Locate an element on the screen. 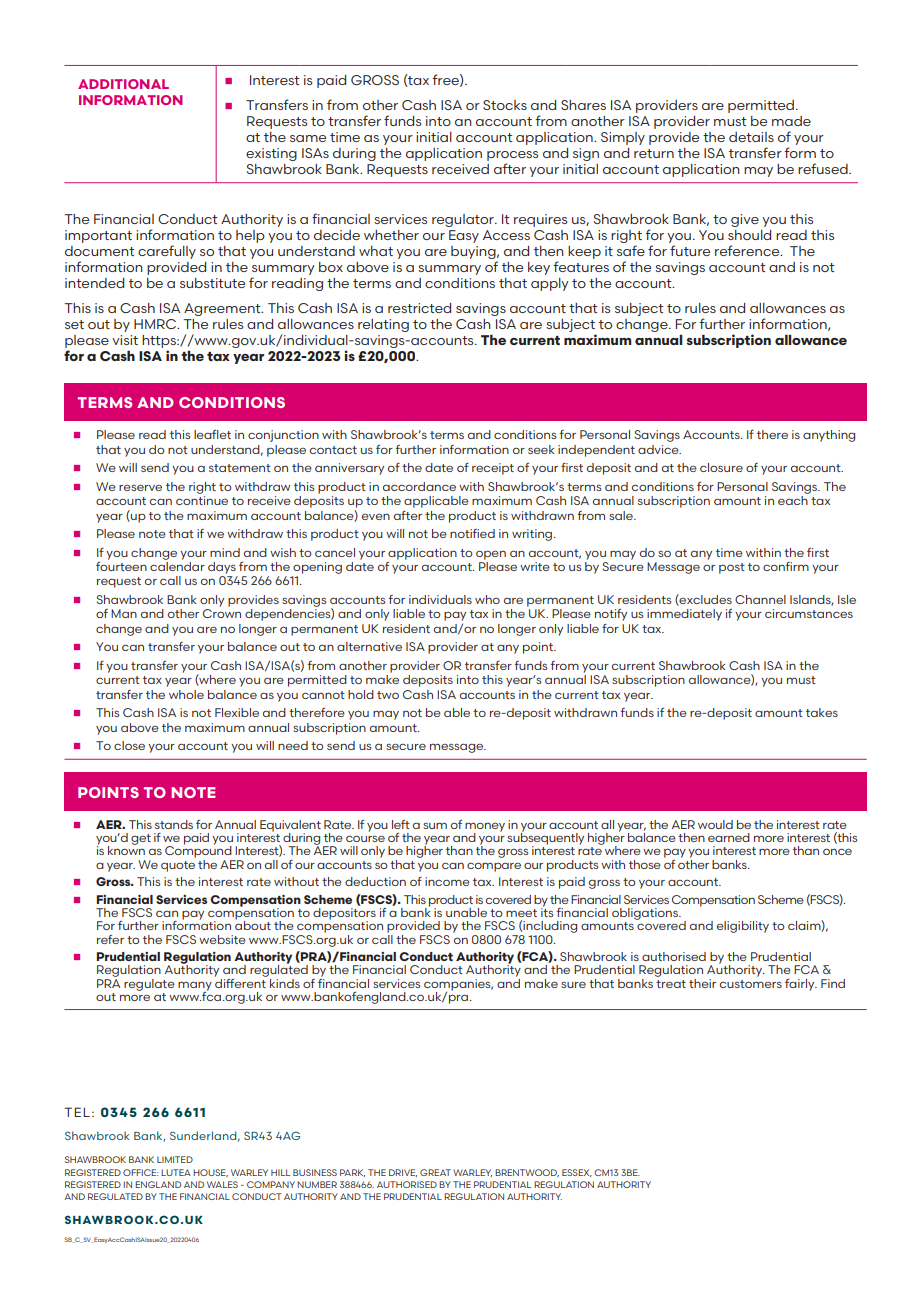 This screenshot has height=1308, width=924. income is located at coordinates (447, 881).
